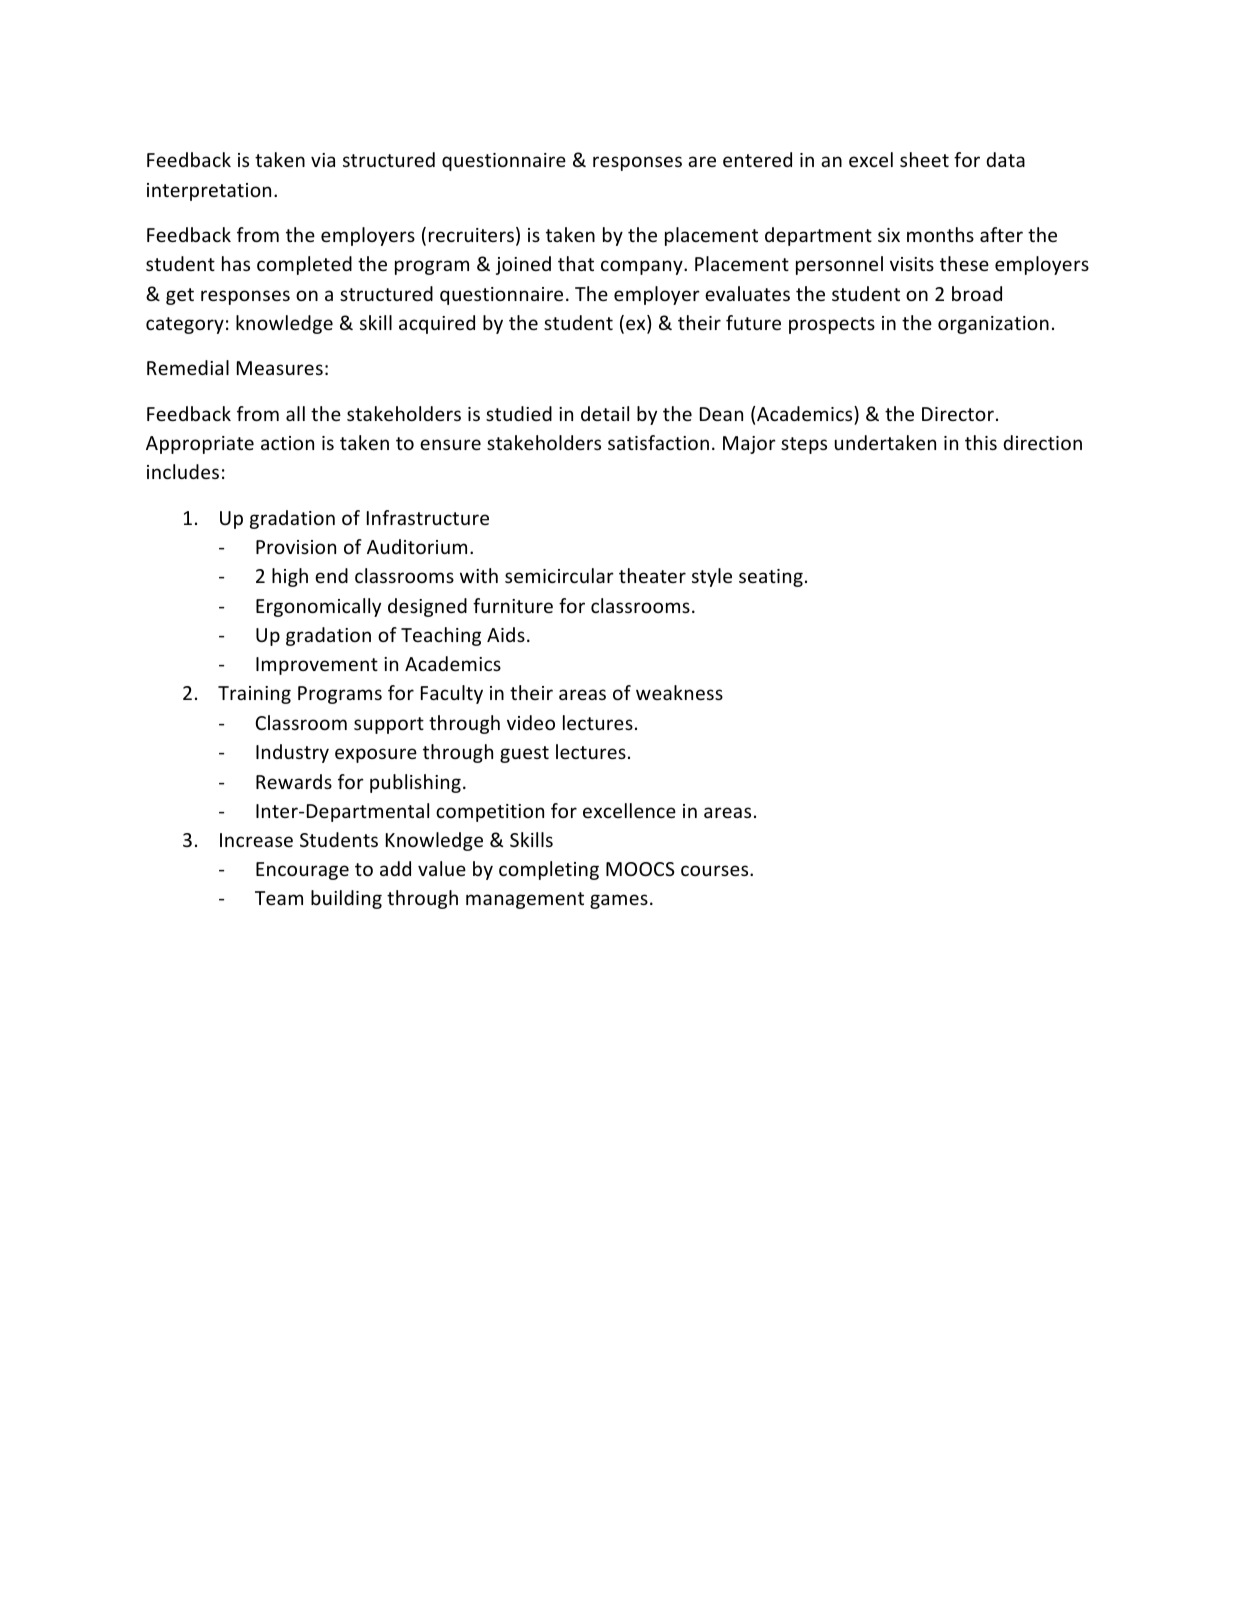  What do you see at coordinates (924, 159) in the screenshot?
I see `sheet` at bounding box center [924, 159].
